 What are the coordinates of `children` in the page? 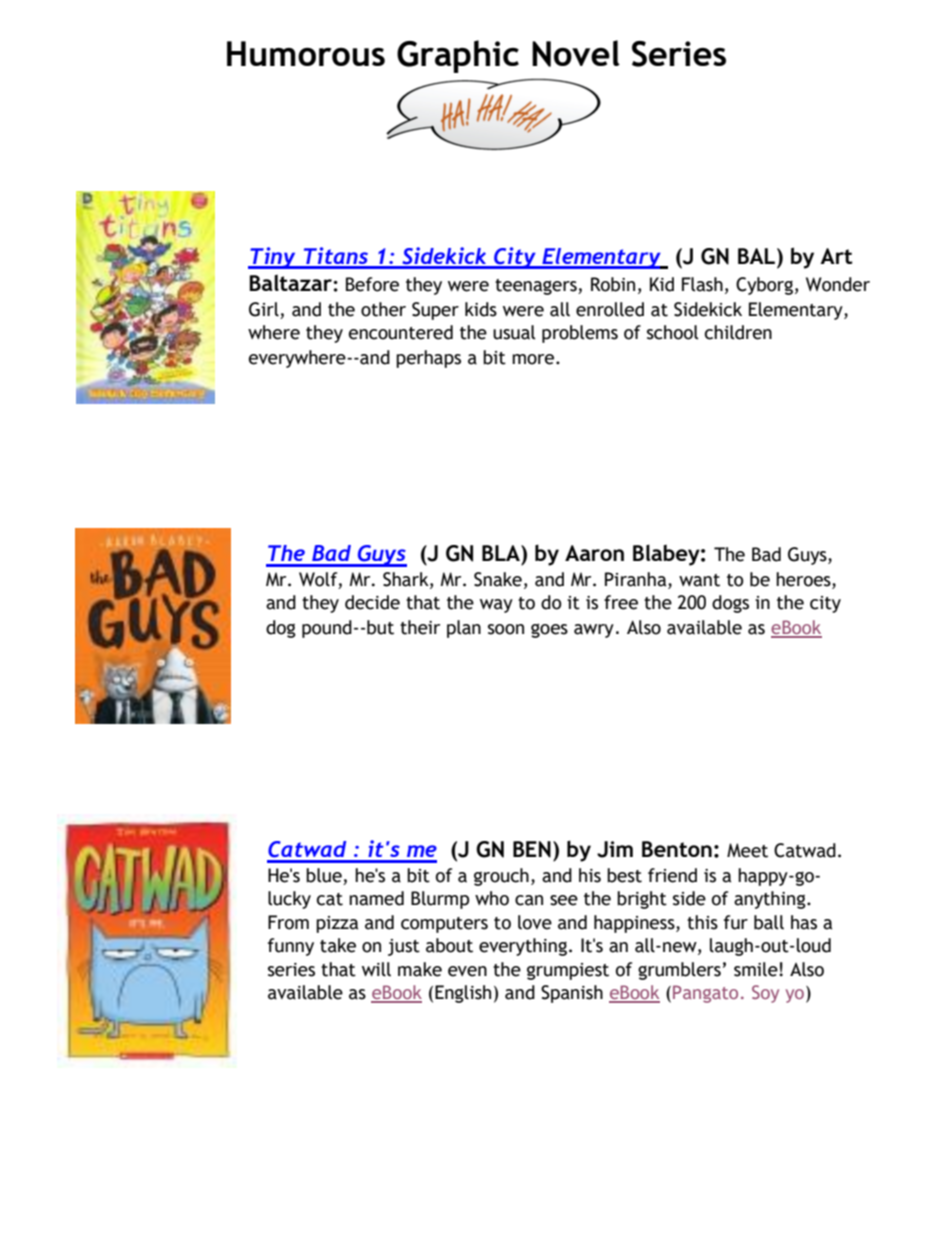 It's located at (738, 332).
